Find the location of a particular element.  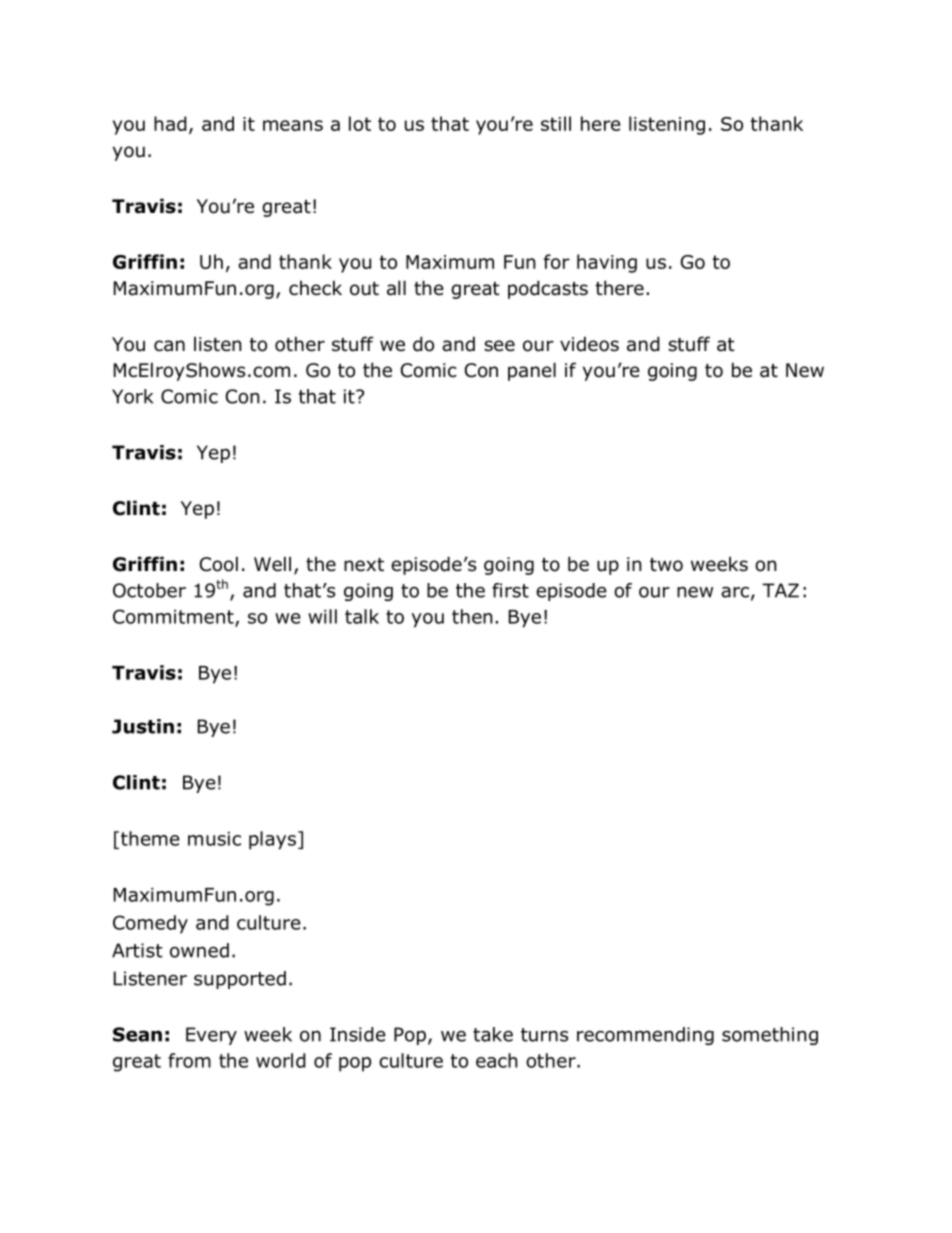

recommending is located at coordinates (645, 1036).
